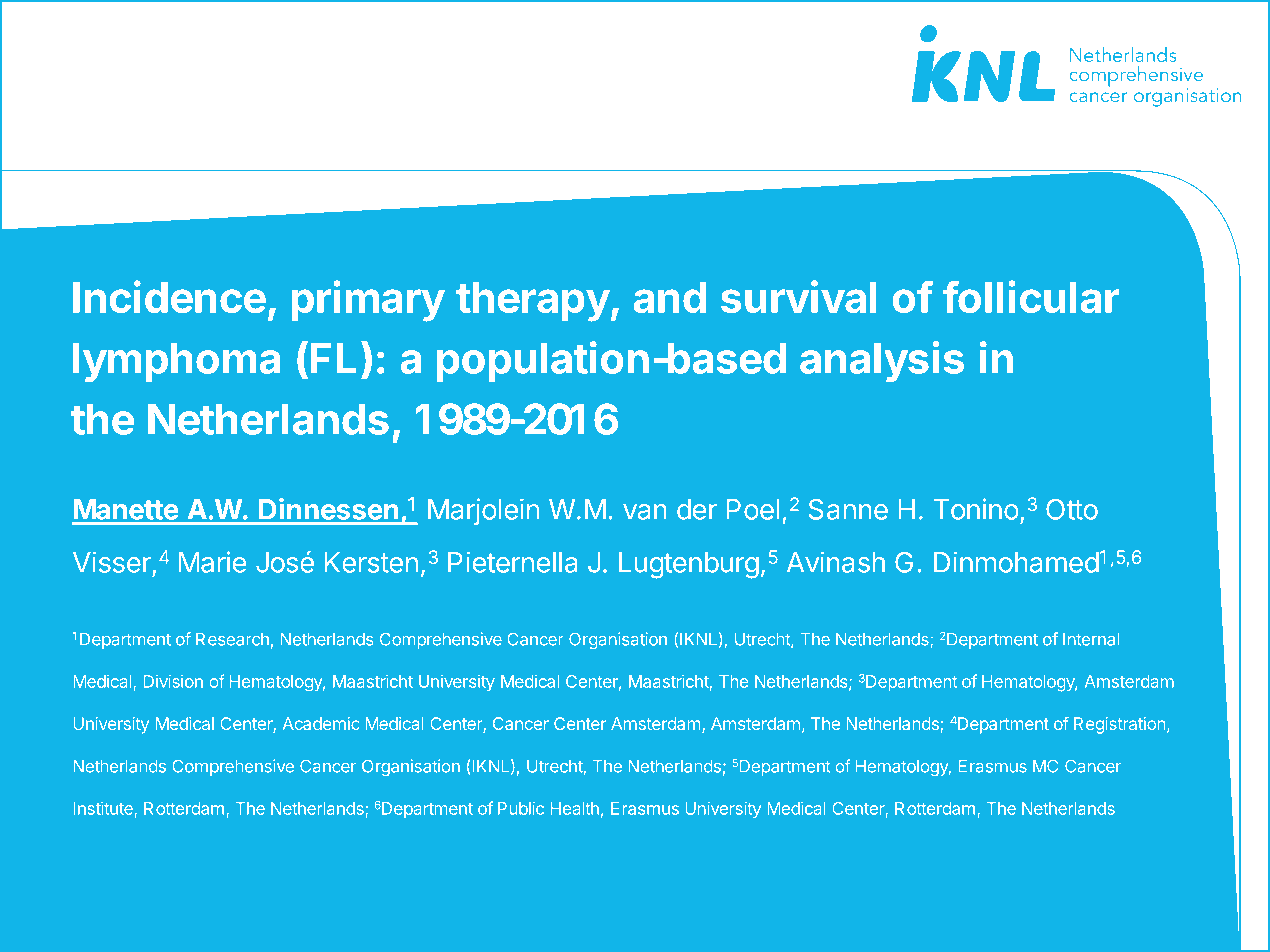  I want to click on Dutch, so click(169, 884).
